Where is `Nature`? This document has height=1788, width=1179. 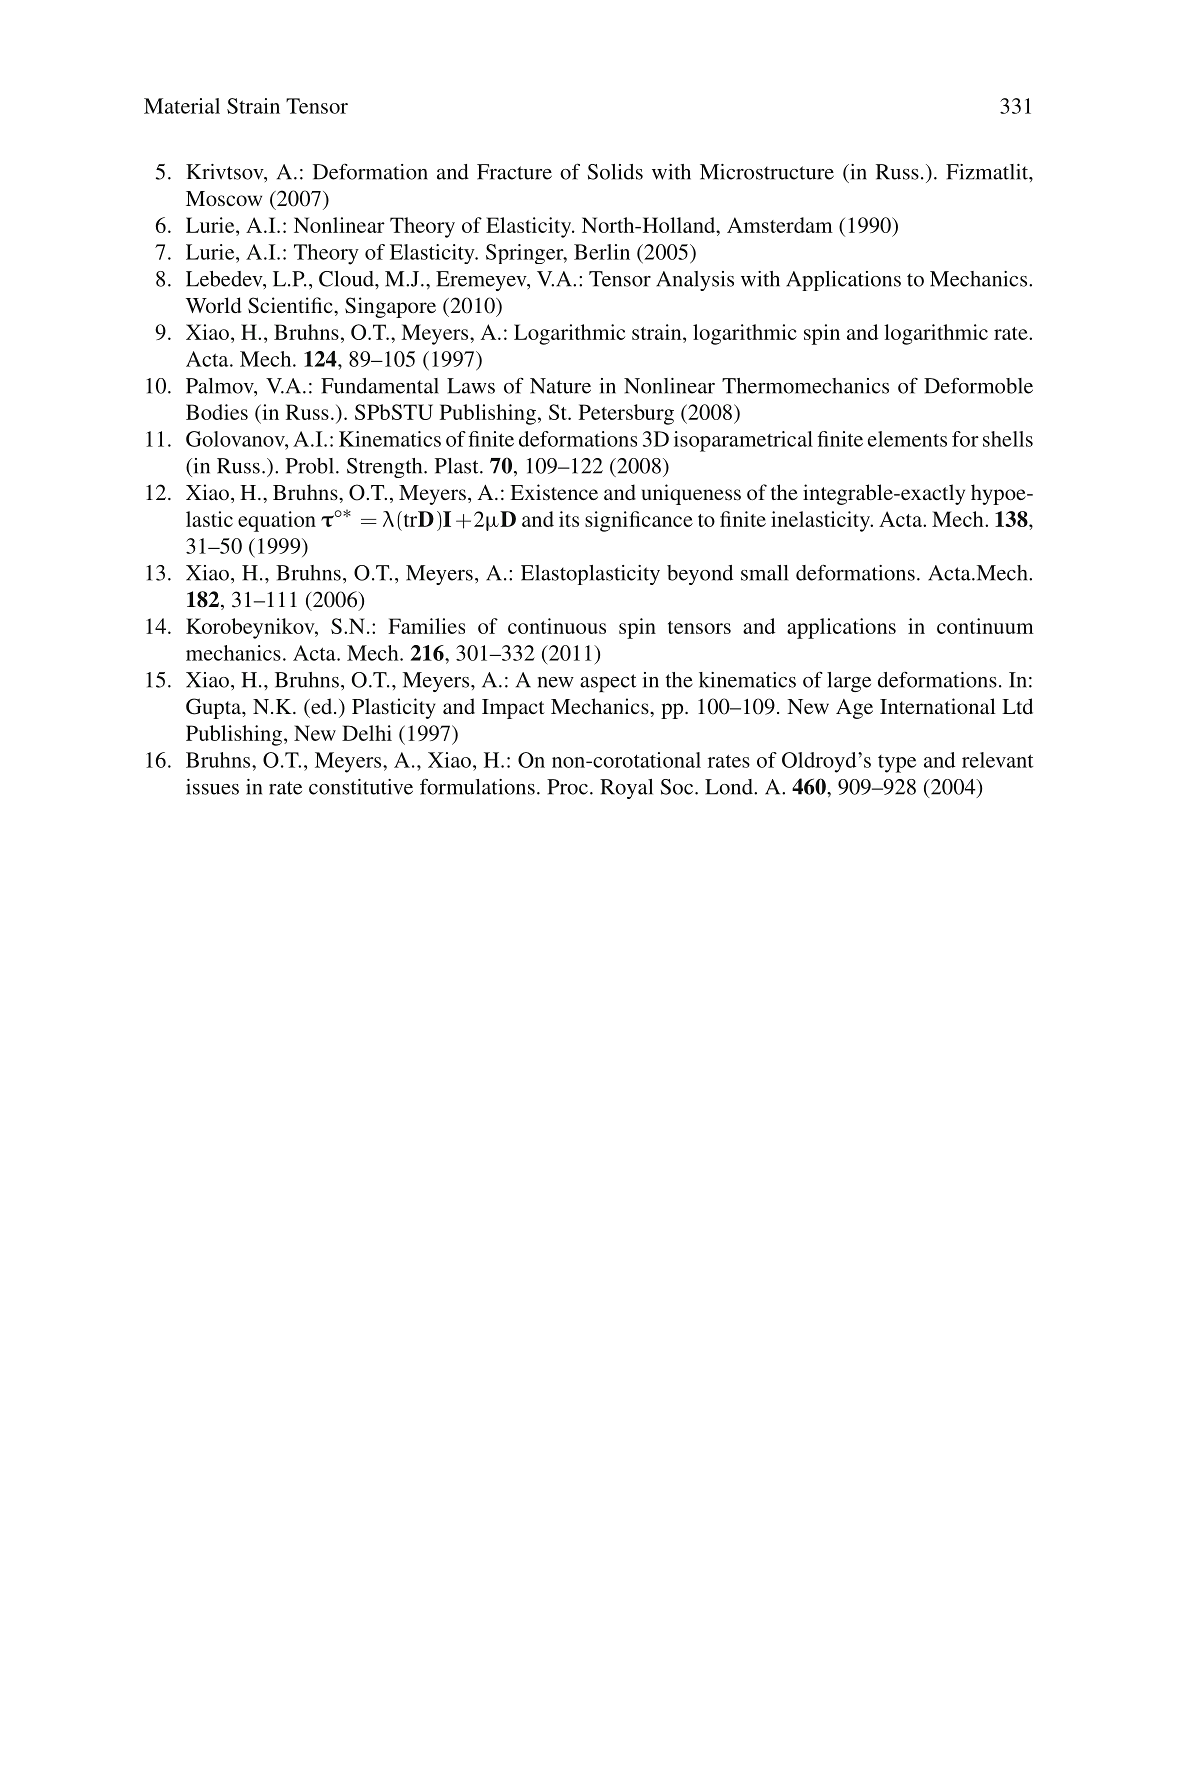 Nature is located at coordinates (560, 386).
